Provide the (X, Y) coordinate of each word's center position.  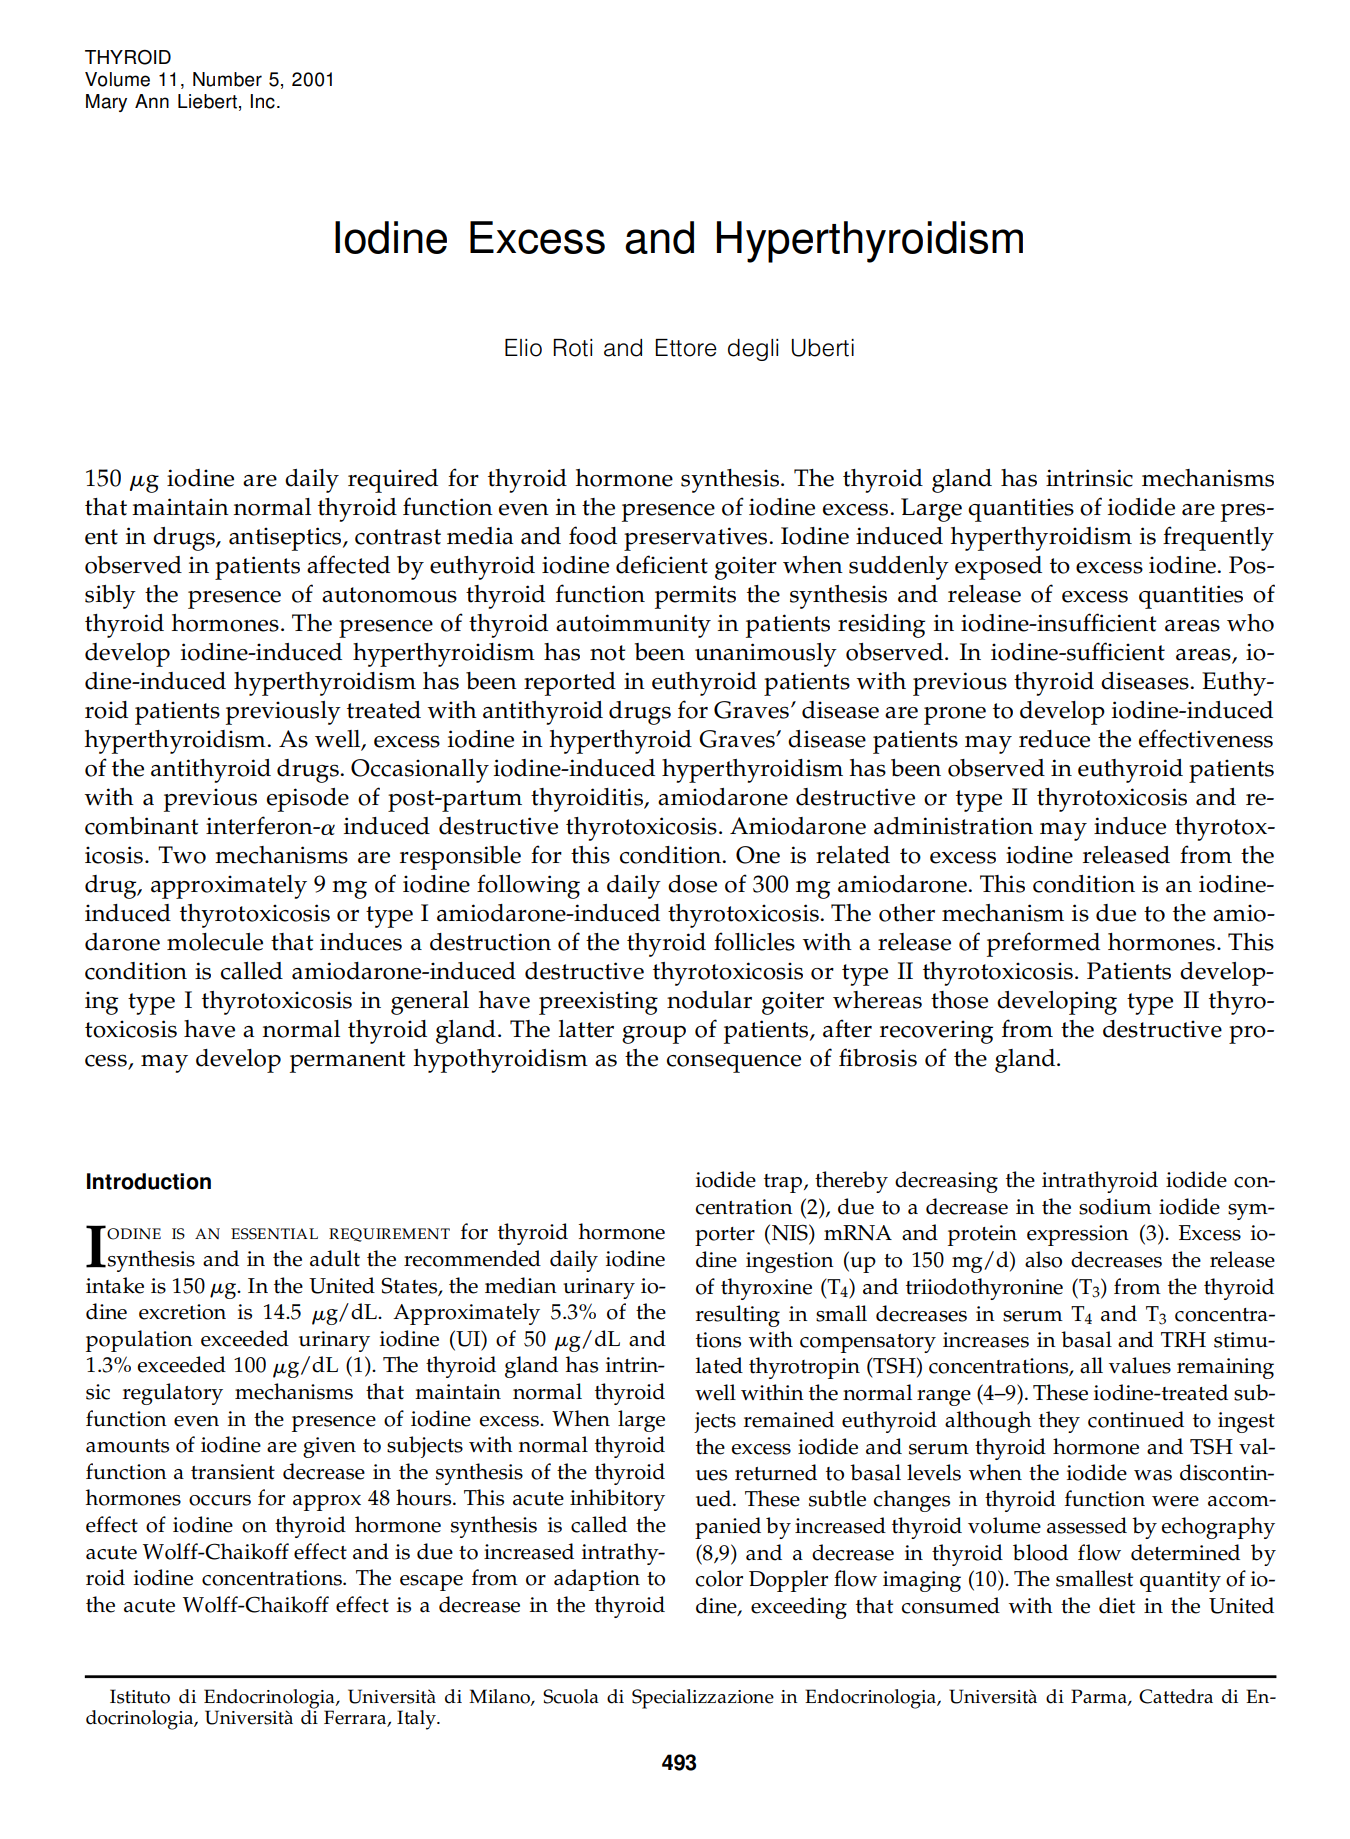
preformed (1043, 944)
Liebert (207, 101)
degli (753, 350)
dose (692, 884)
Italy (417, 1720)
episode (308, 800)
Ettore (686, 348)
